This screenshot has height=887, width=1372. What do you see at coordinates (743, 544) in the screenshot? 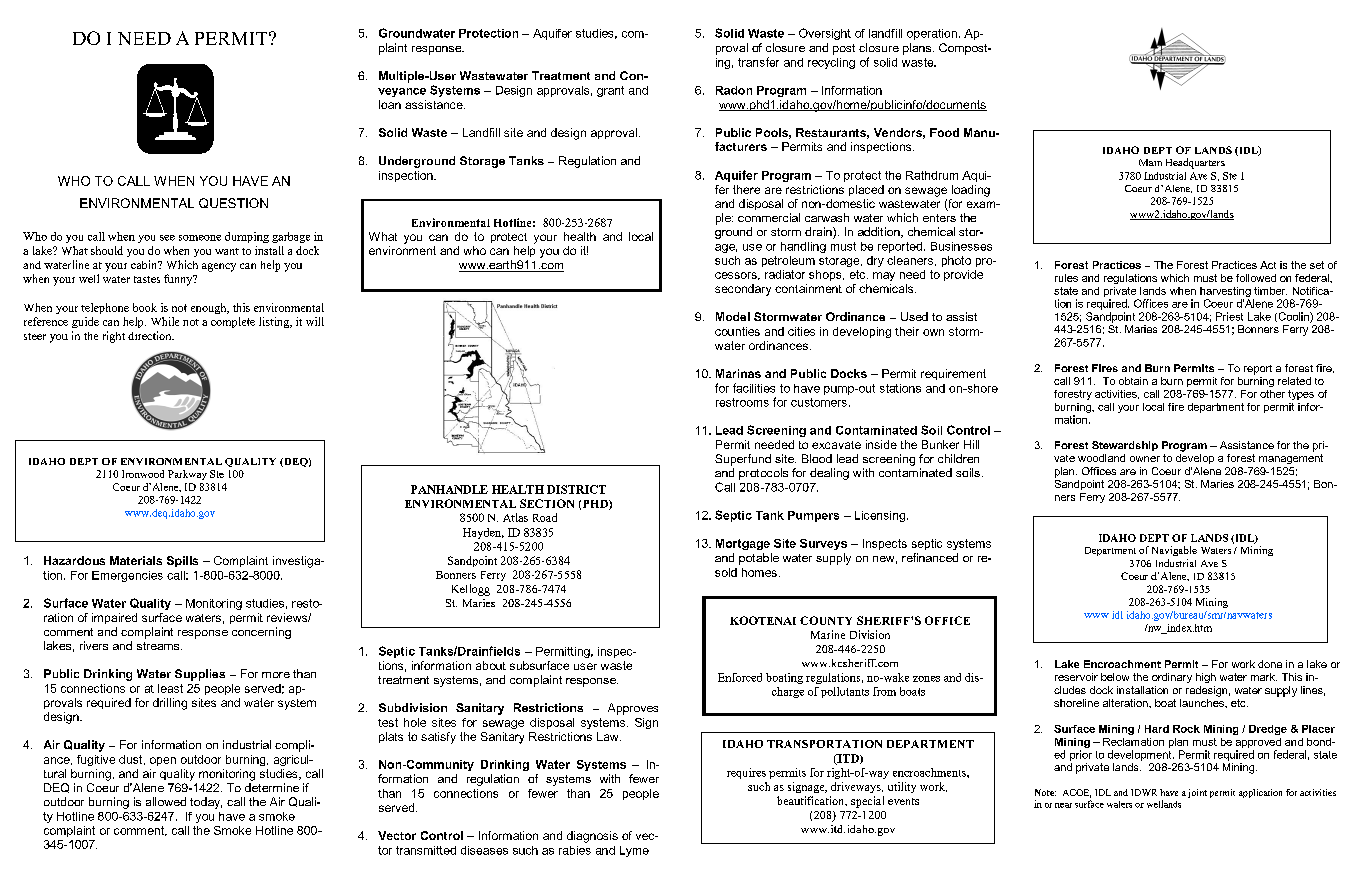
I see `Mortgage` at bounding box center [743, 544].
